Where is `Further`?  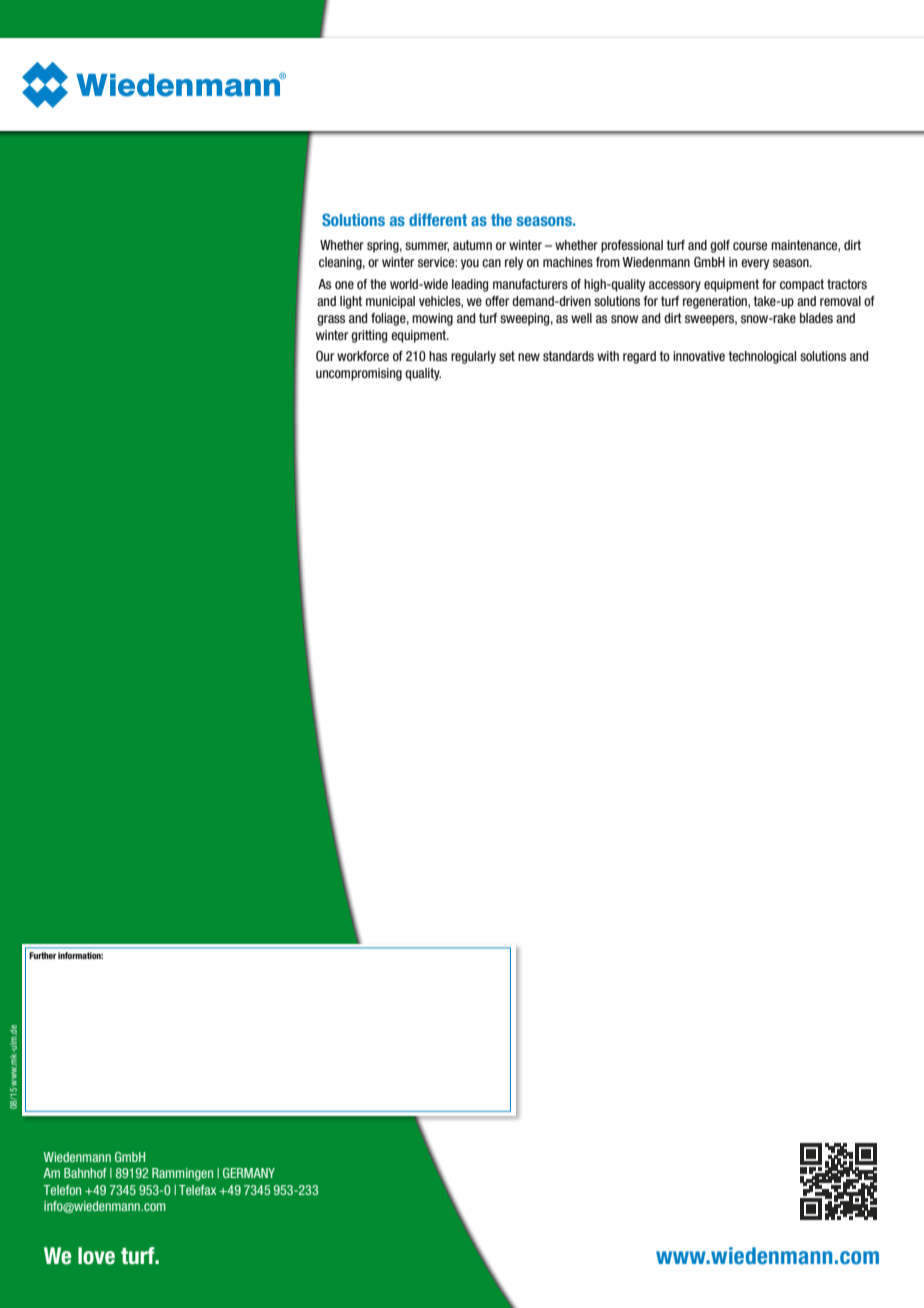 Further is located at coordinates (42, 955).
